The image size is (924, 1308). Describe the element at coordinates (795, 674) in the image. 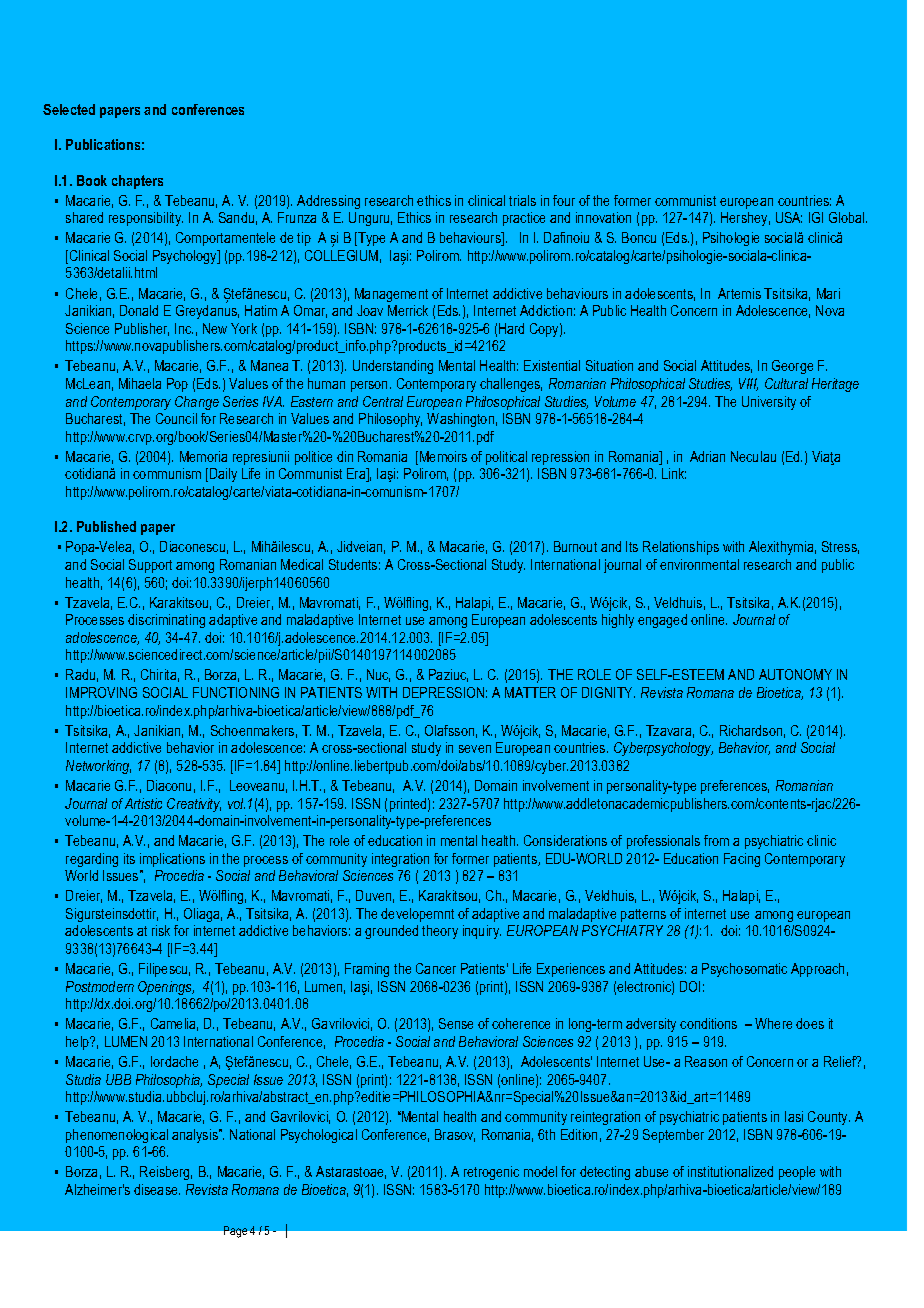

I see `AUTONOMY` at that location.
